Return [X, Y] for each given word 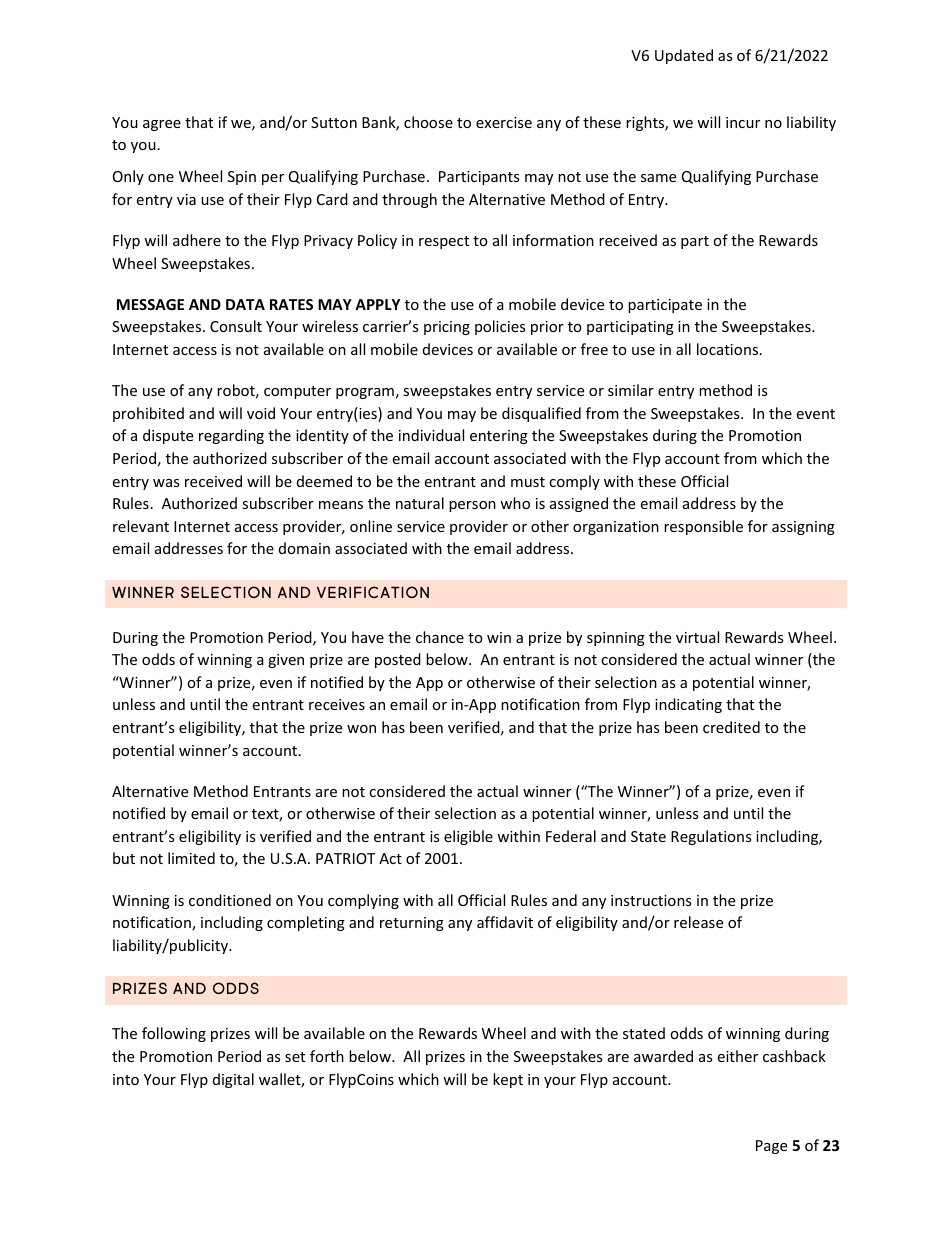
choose [428, 122]
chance [440, 637]
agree [162, 125]
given [286, 661]
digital [233, 1080]
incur [743, 122]
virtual [697, 637]
